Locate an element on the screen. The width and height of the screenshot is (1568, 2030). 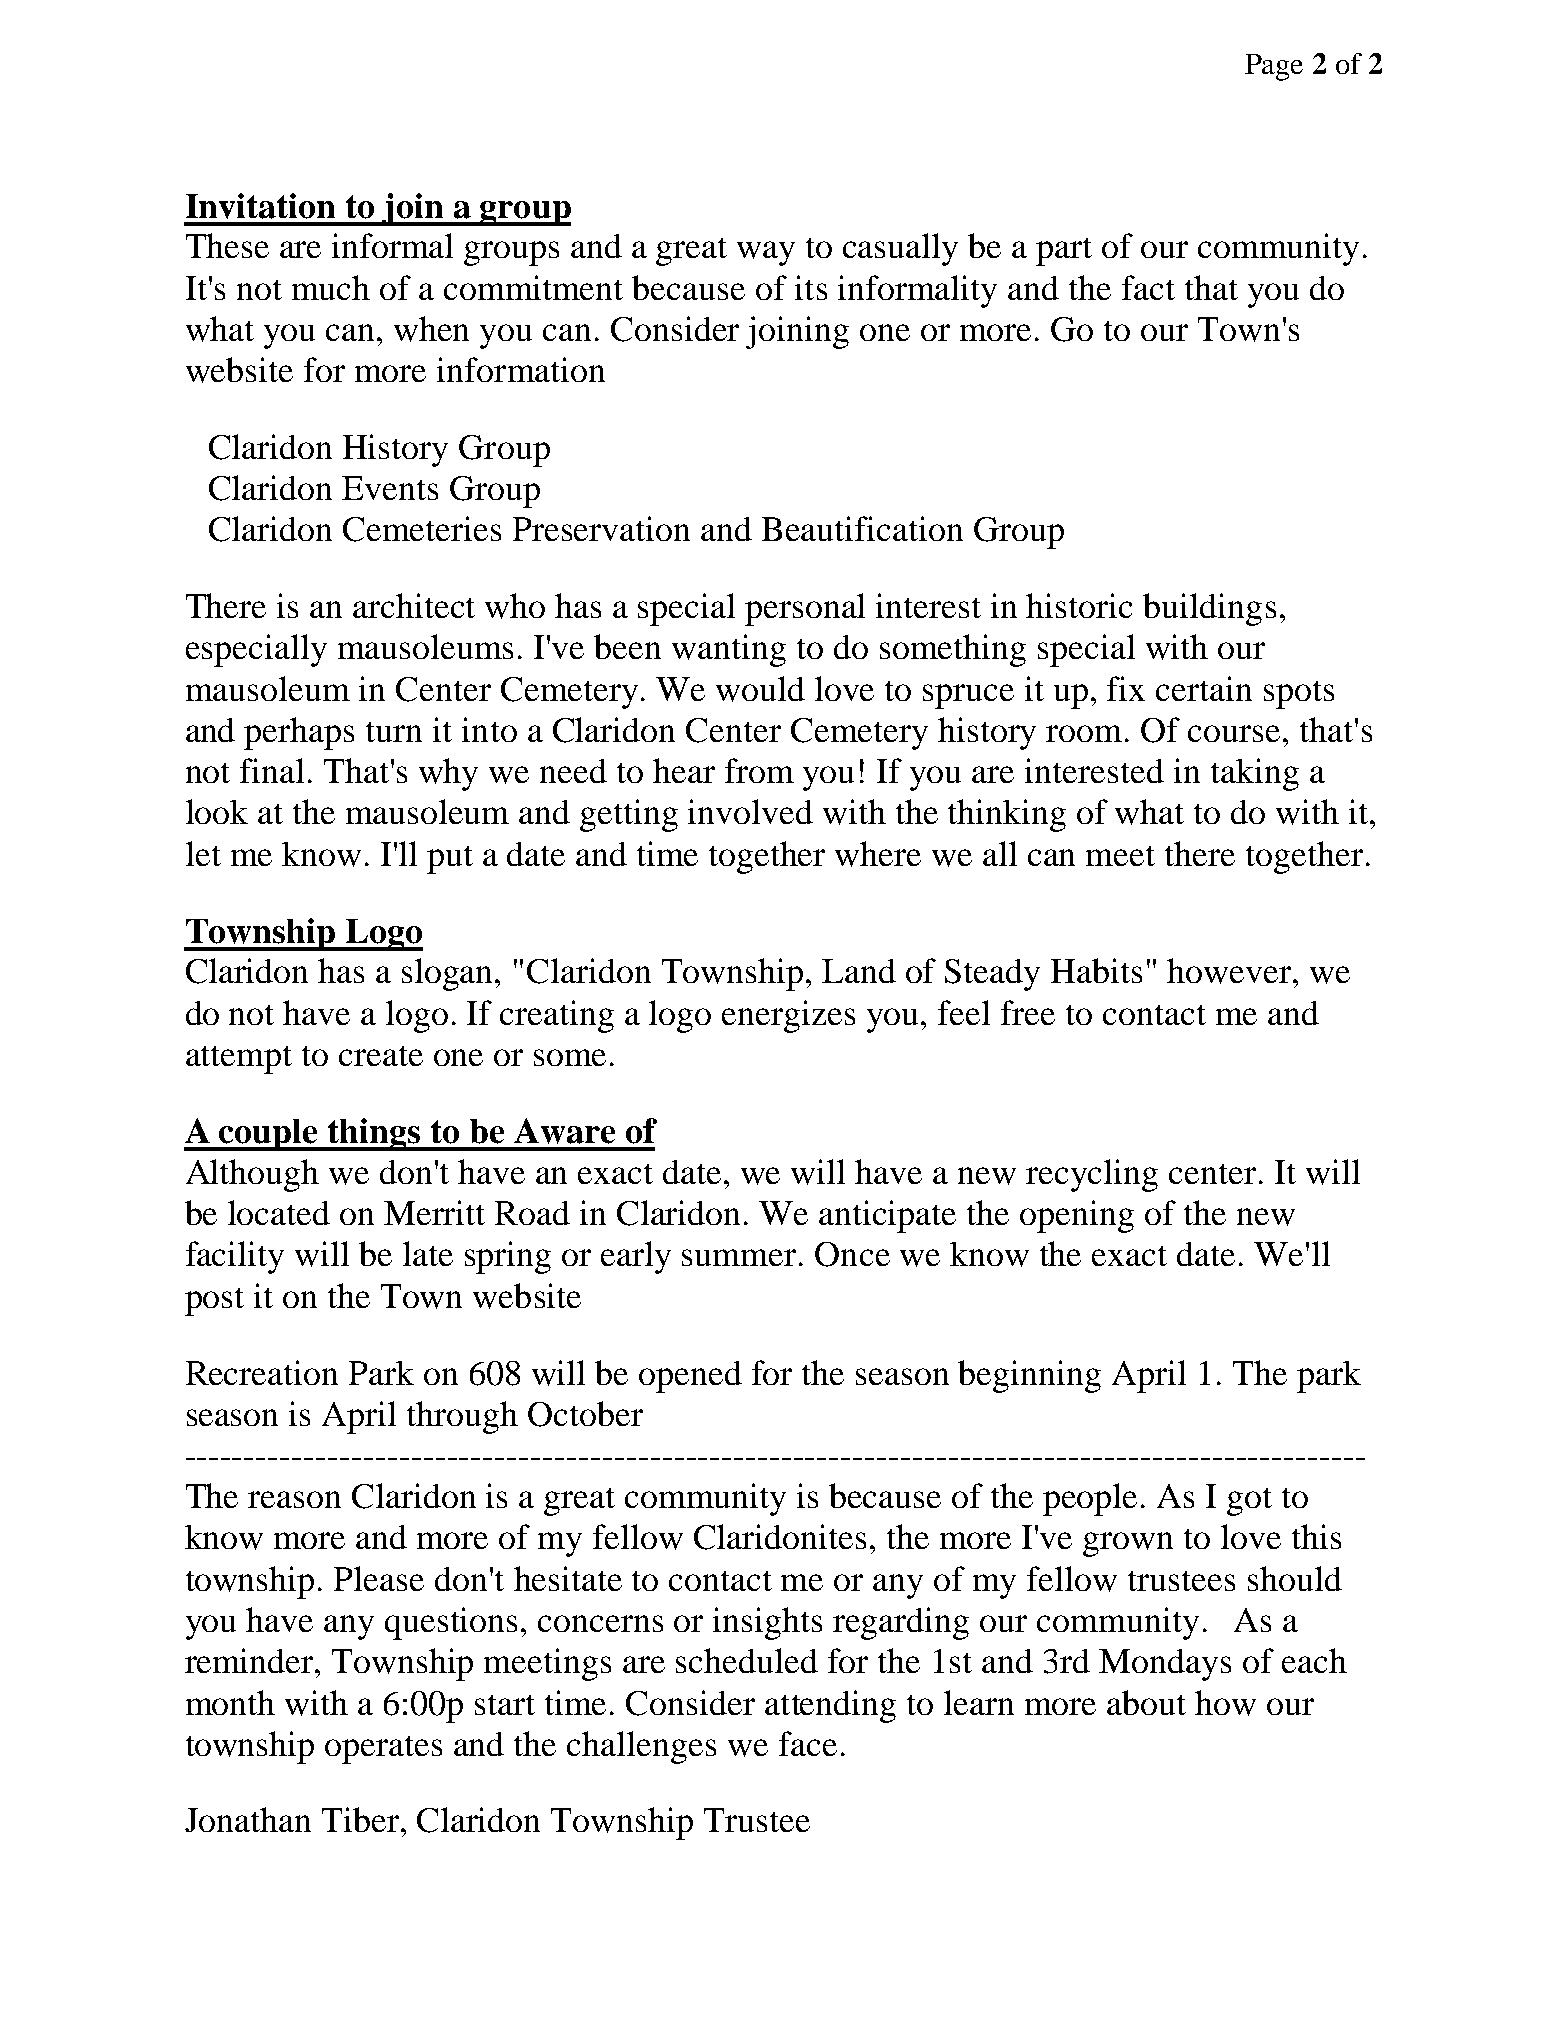
way is located at coordinates (766, 253).
